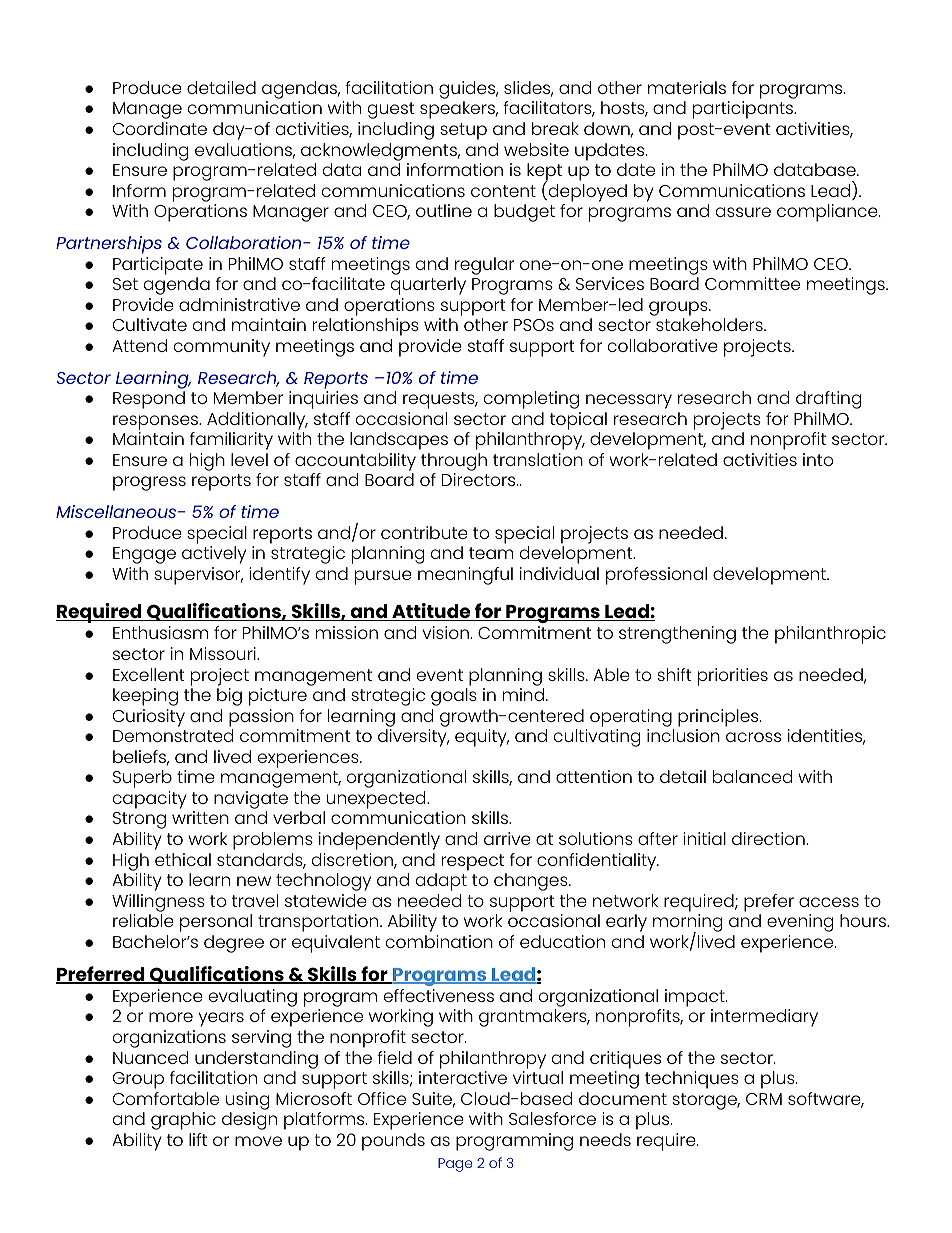  I want to click on direction, so click(768, 838).
